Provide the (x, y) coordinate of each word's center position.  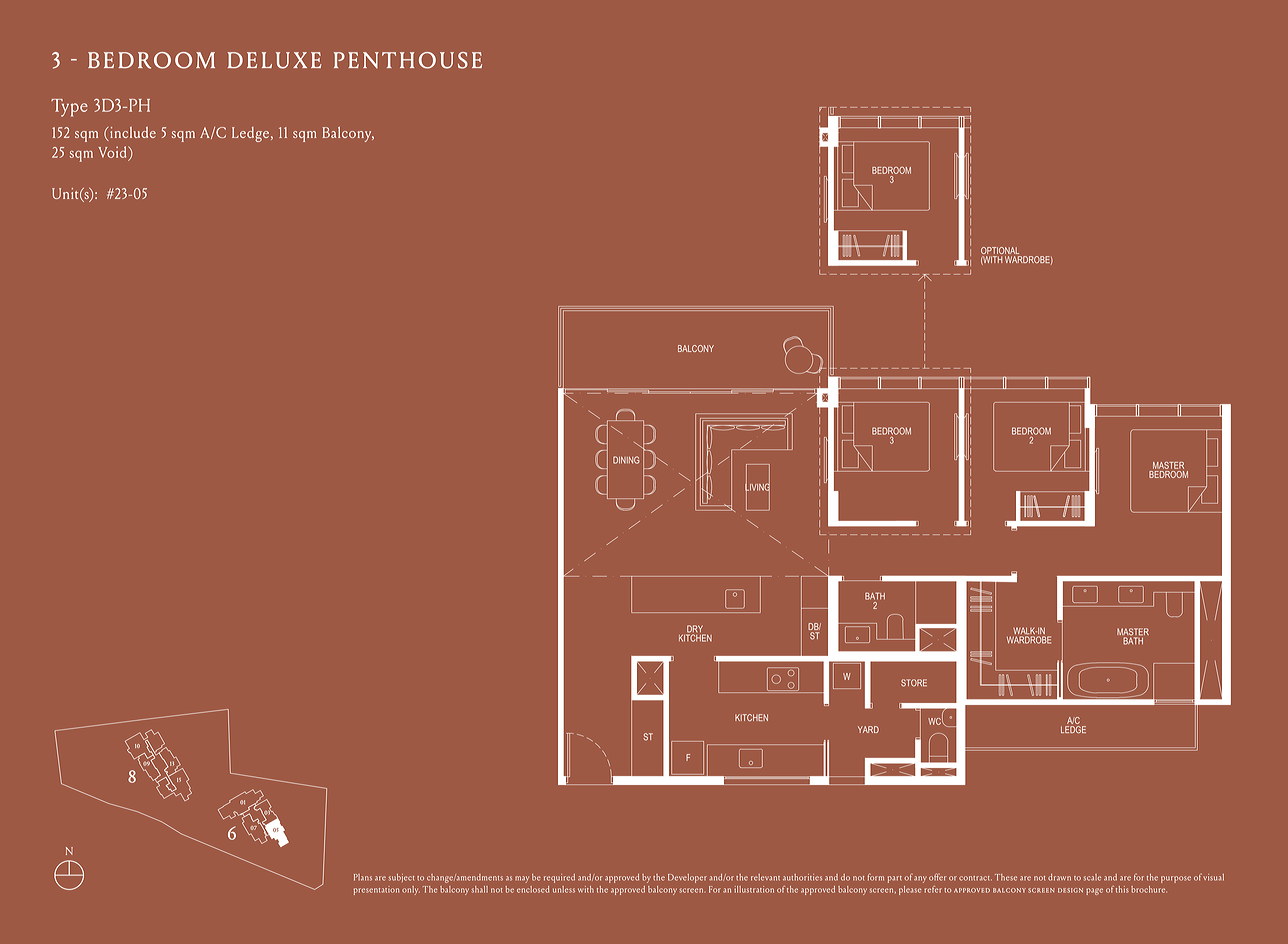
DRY (695, 630)
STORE (914, 683)
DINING (626, 460)
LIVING (757, 487)
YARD (868, 729)
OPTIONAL (1001, 252)
